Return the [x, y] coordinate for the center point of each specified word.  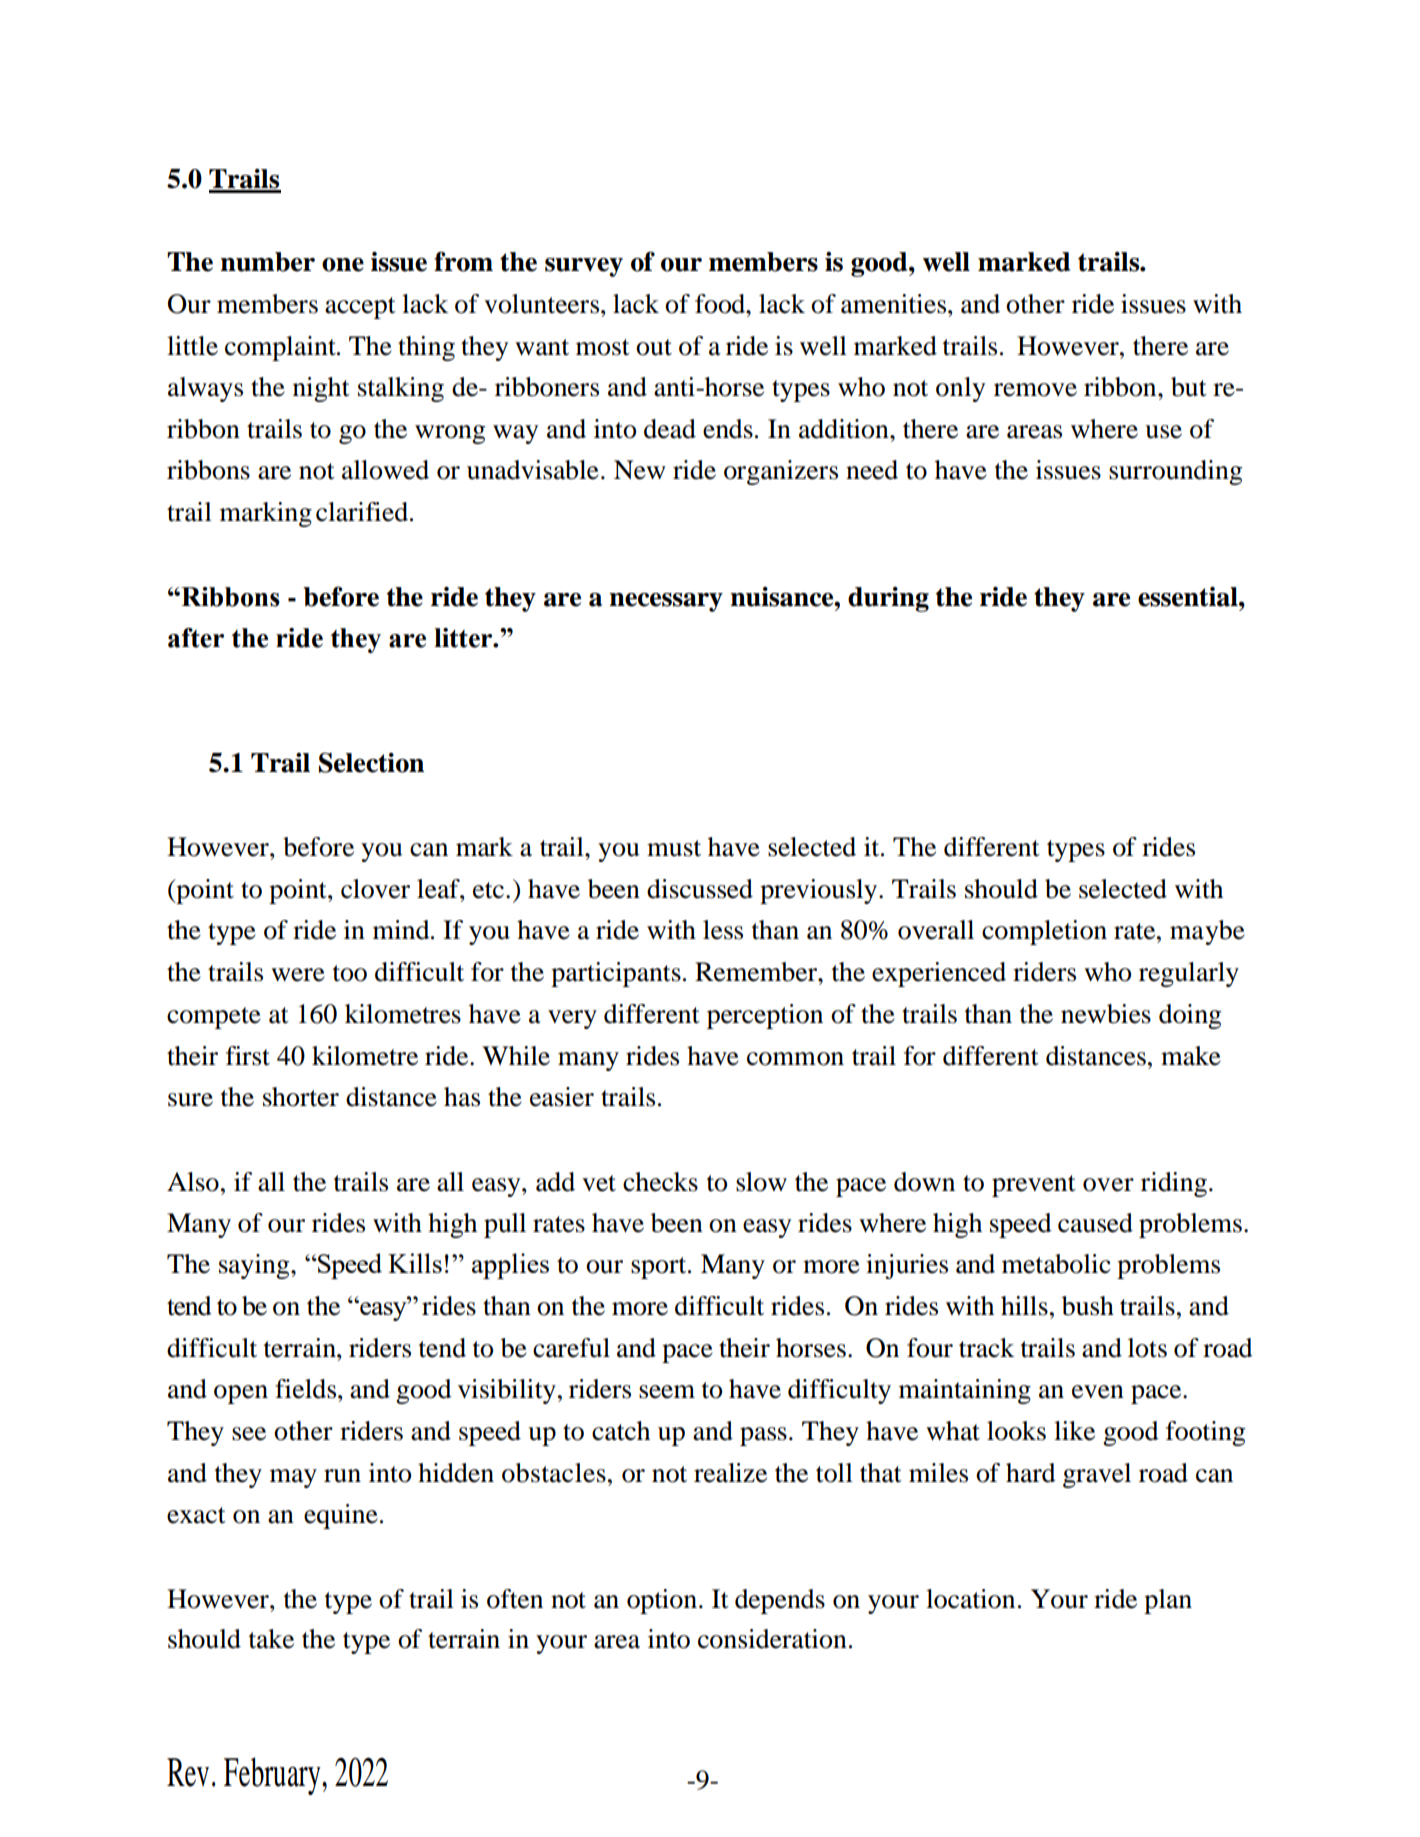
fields [307, 1389]
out [654, 347]
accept [360, 308]
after [196, 638]
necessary [666, 602]
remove [1035, 390]
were [298, 975]
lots [1147, 1348]
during [888, 599]
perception [765, 1016]
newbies [1106, 1014]
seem [667, 1392]
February [273, 1776]
